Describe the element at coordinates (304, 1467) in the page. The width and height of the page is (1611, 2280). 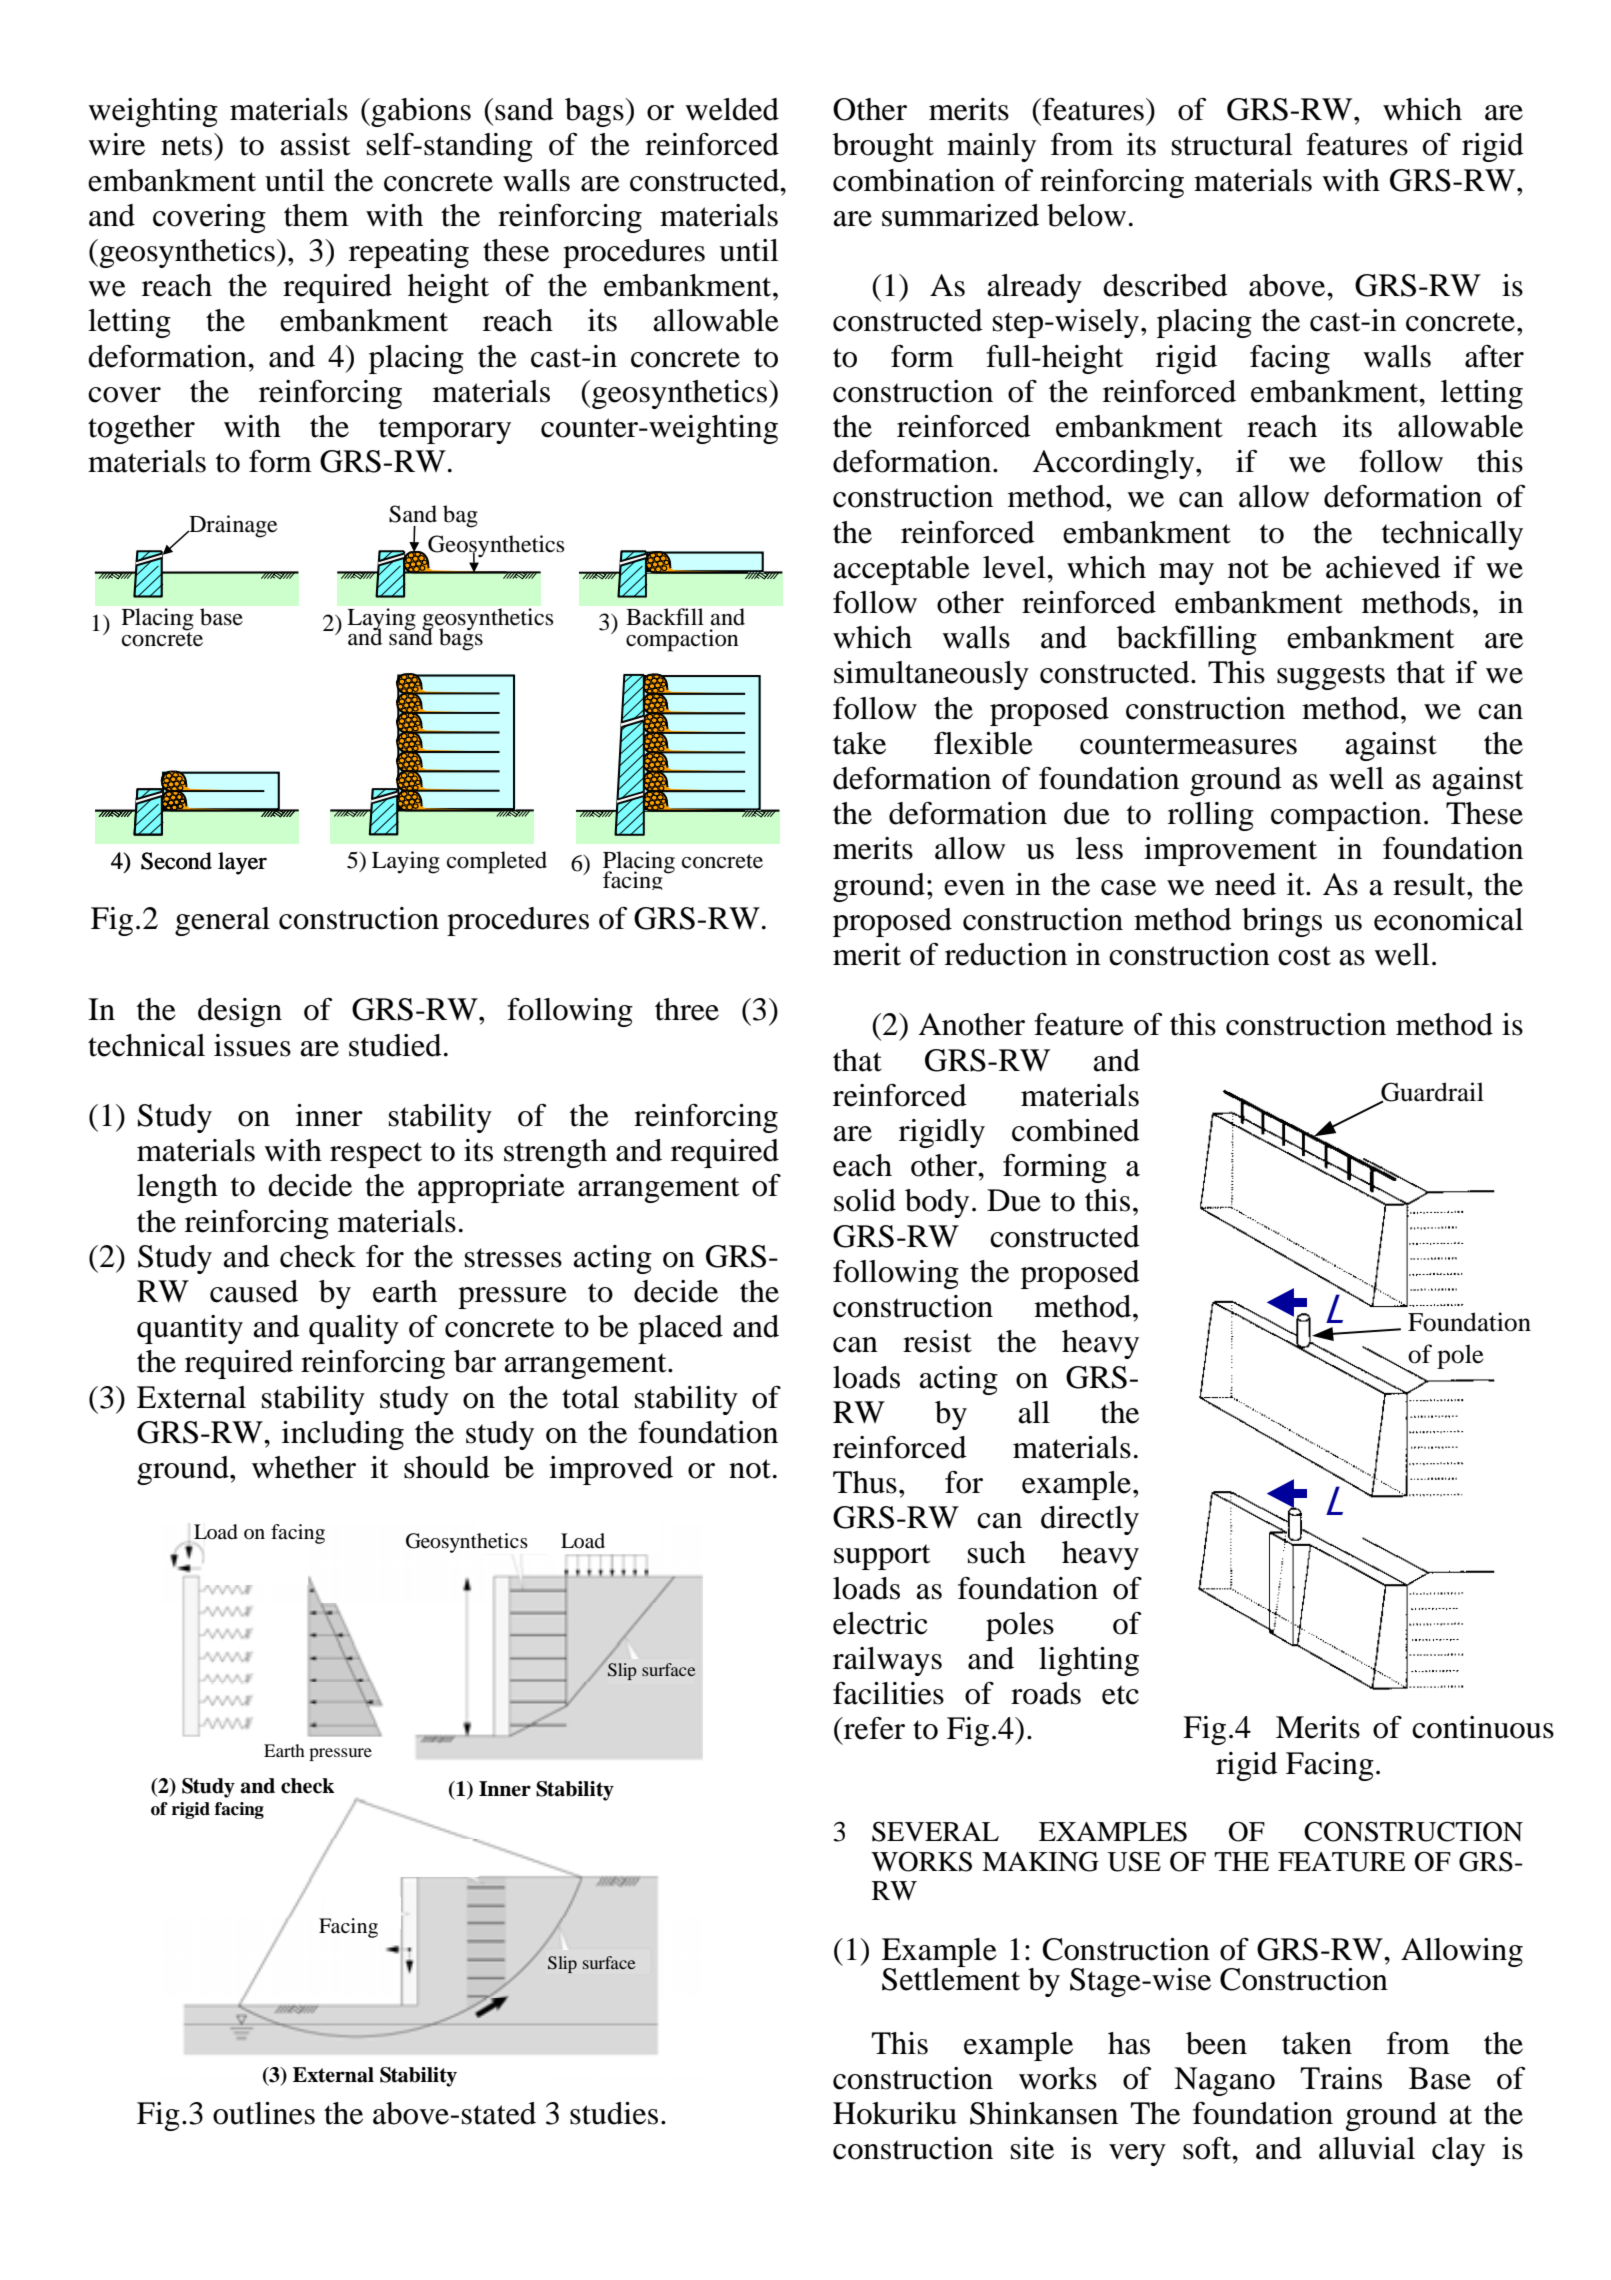
I see `whether` at that location.
